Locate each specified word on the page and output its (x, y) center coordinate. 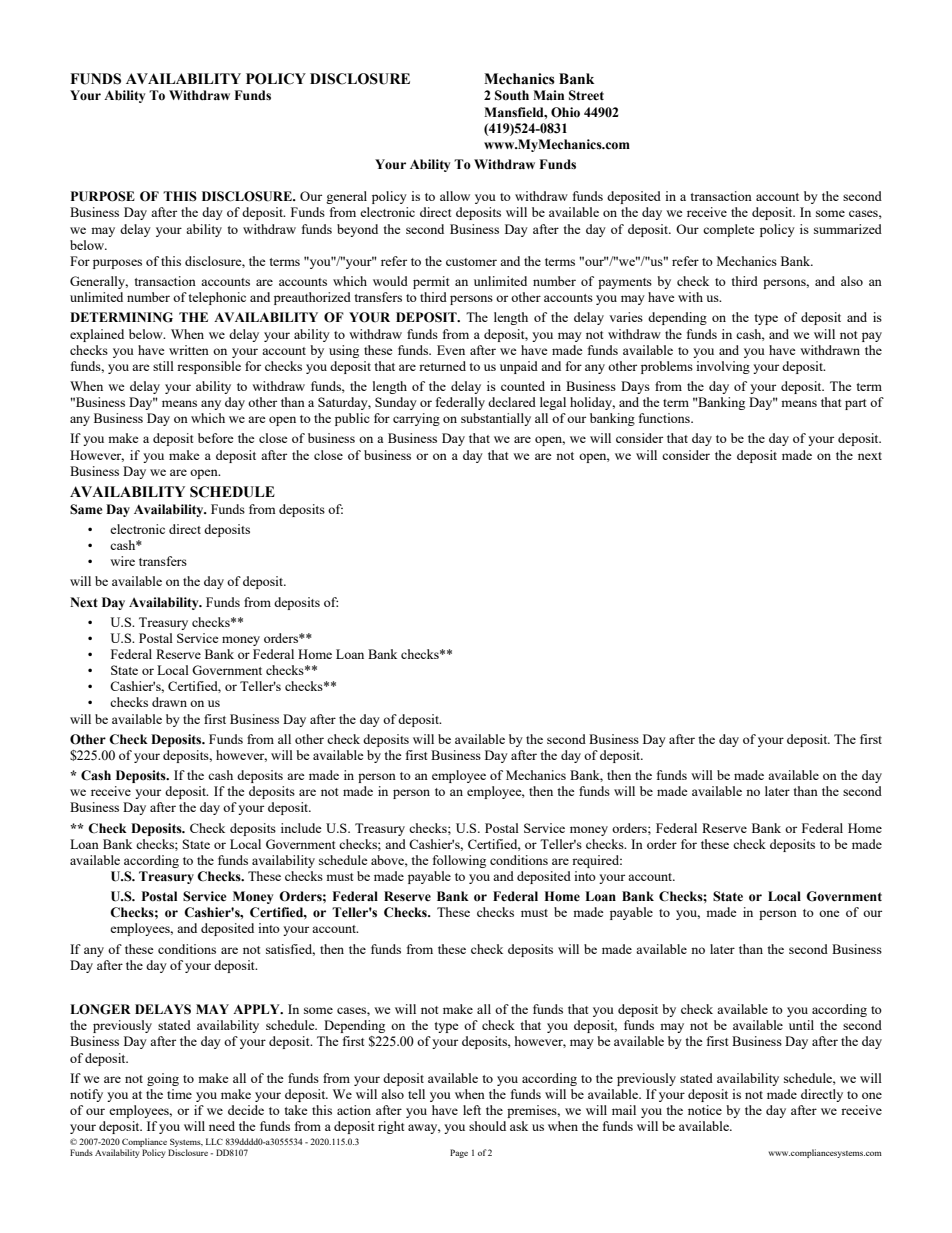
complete (729, 230)
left (472, 1110)
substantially (496, 419)
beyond (357, 230)
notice (705, 1110)
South (512, 95)
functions (665, 418)
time (179, 1094)
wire (122, 561)
